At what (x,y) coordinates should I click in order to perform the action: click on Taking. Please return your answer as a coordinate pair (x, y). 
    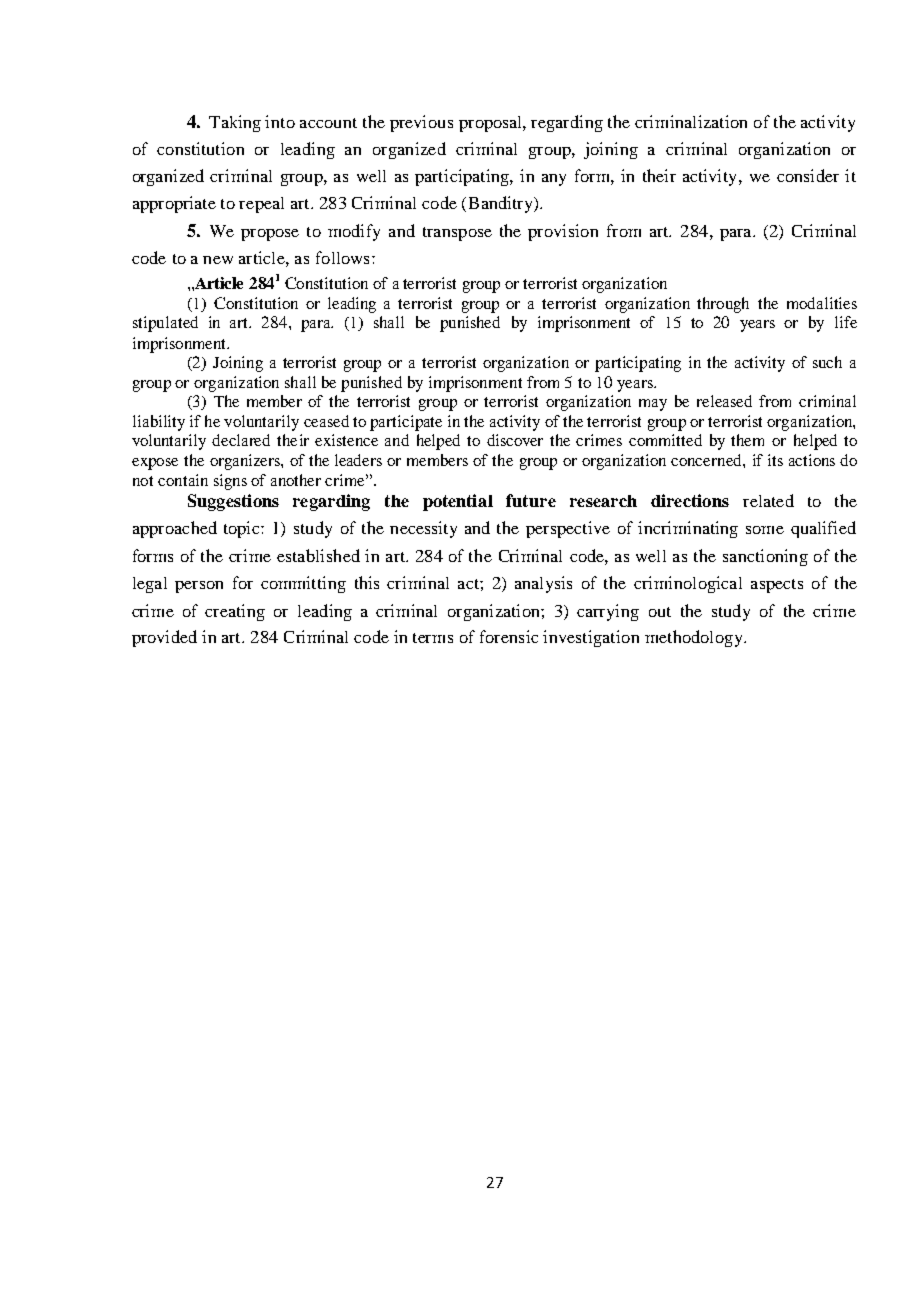
    Looking at the image, I should click on (235, 123).
